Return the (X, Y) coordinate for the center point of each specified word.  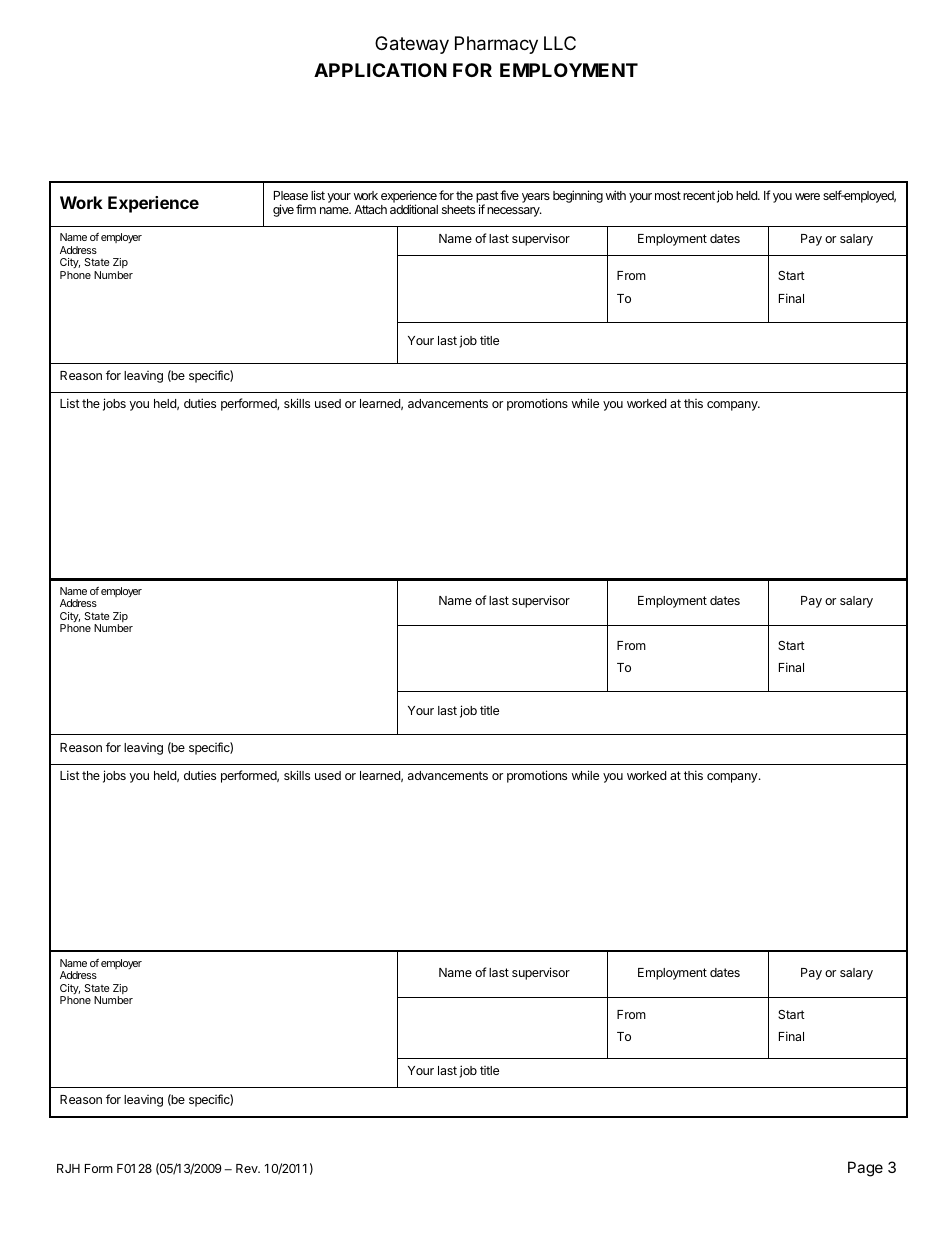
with (616, 195)
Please (291, 195)
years (536, 198)
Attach (370, 209)
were (807, 196)
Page (865, 1169)
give (283, 210)
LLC (560, 43)
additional (414, 209)
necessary (514, 212)
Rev (248, 1168)
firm (306, 209)
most (668, 195)
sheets (458, 209)
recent (699, 195)
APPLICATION (380, 70)
